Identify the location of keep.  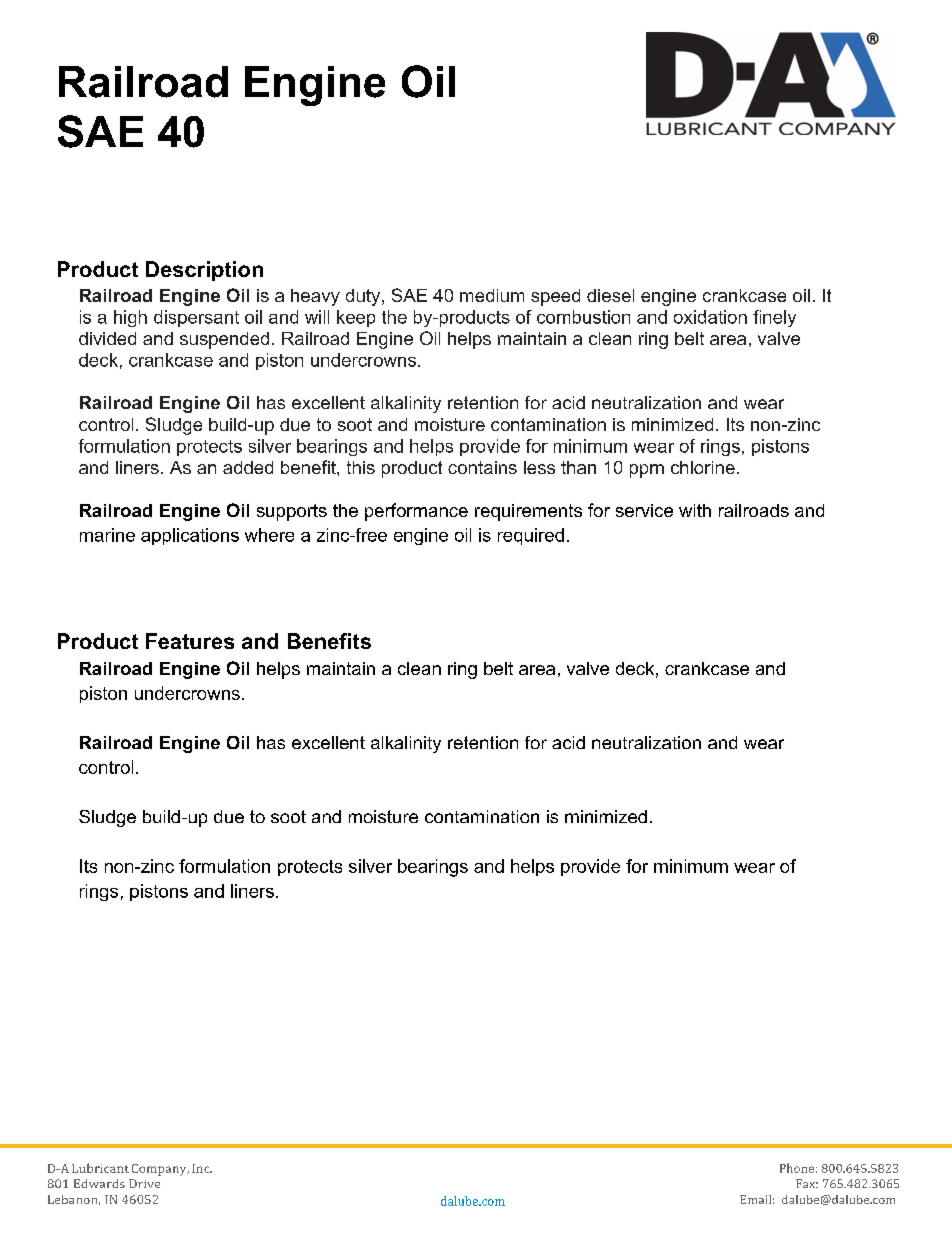
(356, 318).
